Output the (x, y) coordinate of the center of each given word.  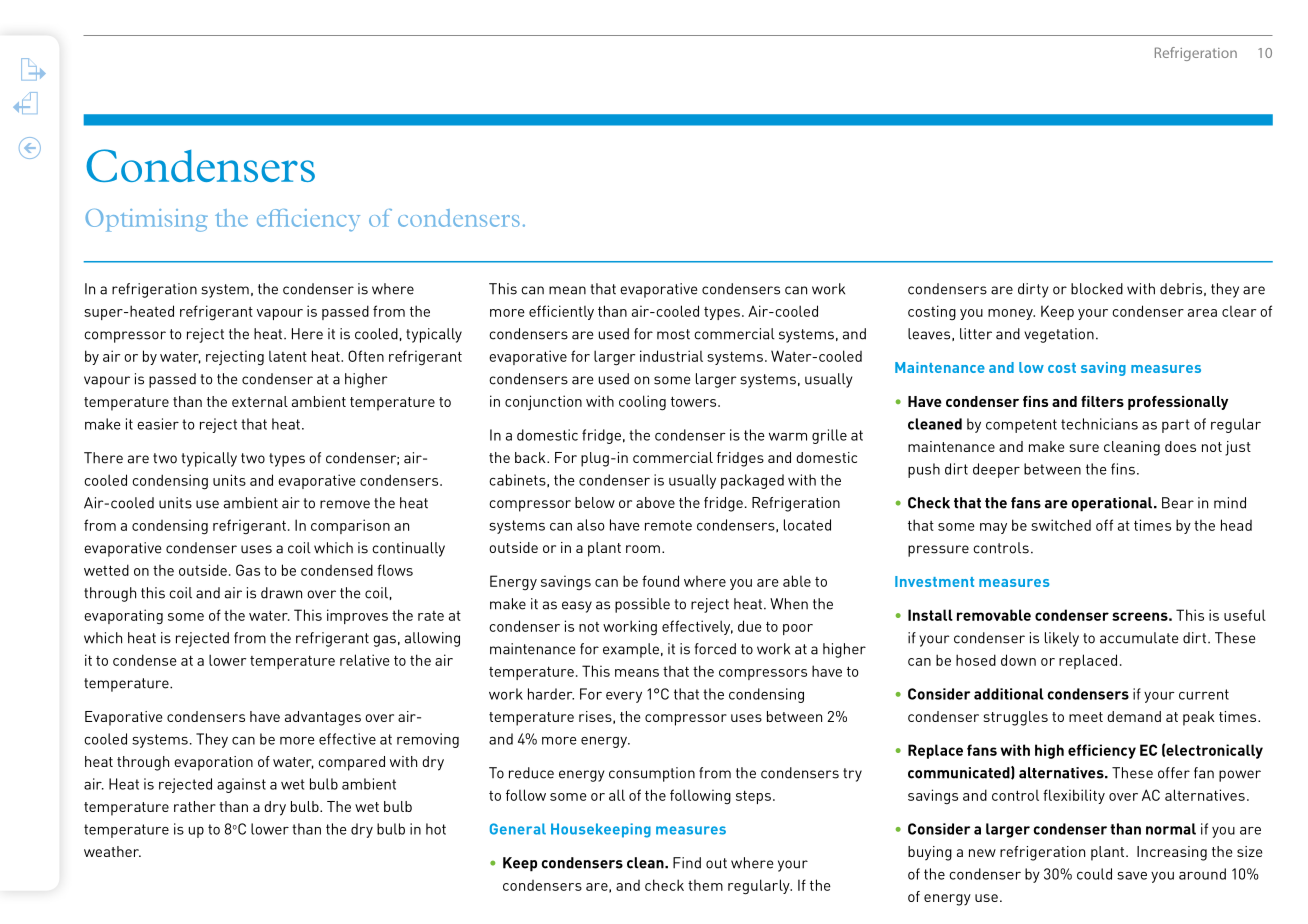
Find (687, 863)
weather (112, 851)
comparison (350, 526)
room (643, 549)
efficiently (561, 312)
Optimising (146, 220)
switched (1061, 525)
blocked (1097, 289)
